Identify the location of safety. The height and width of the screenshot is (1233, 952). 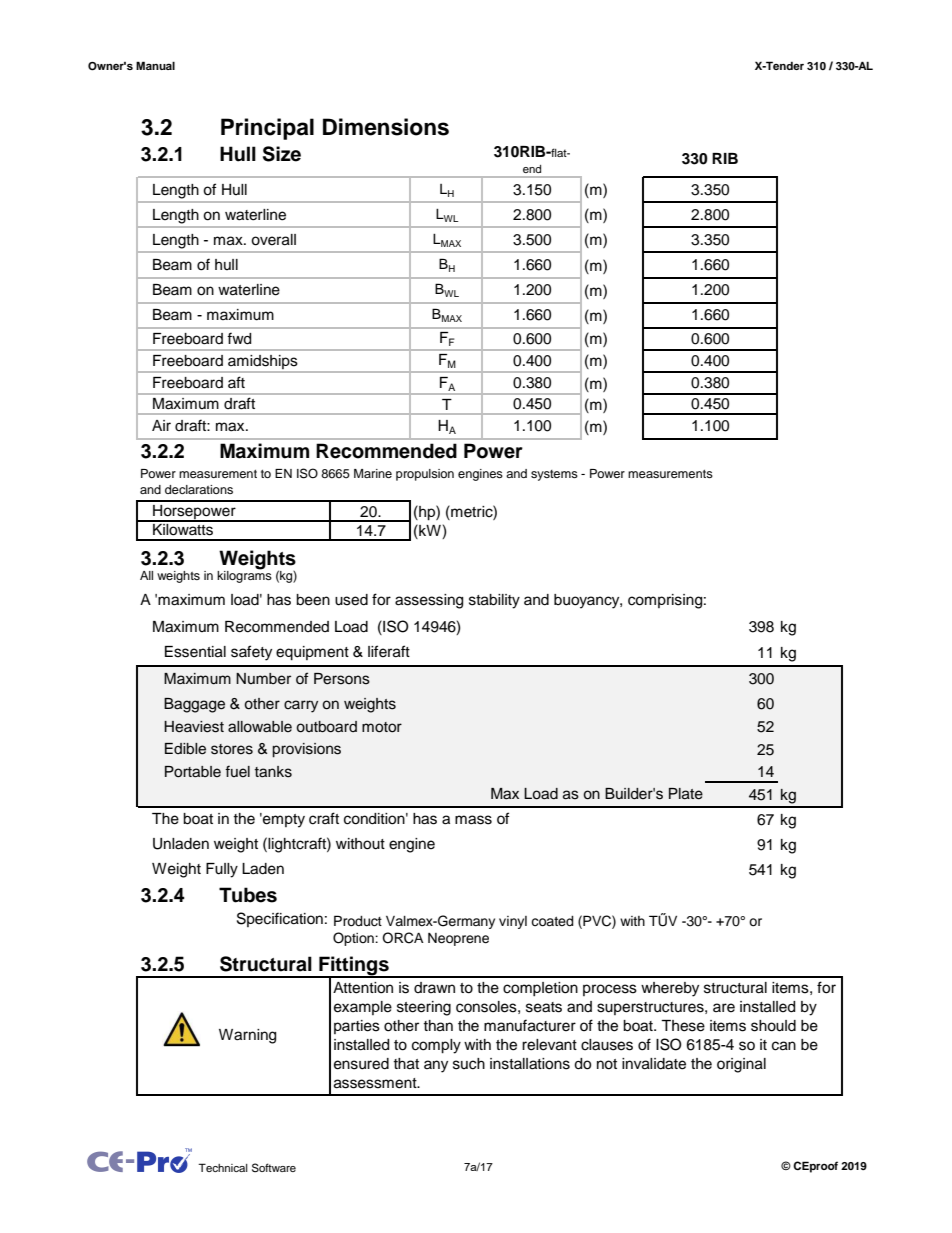
(251, 653).
